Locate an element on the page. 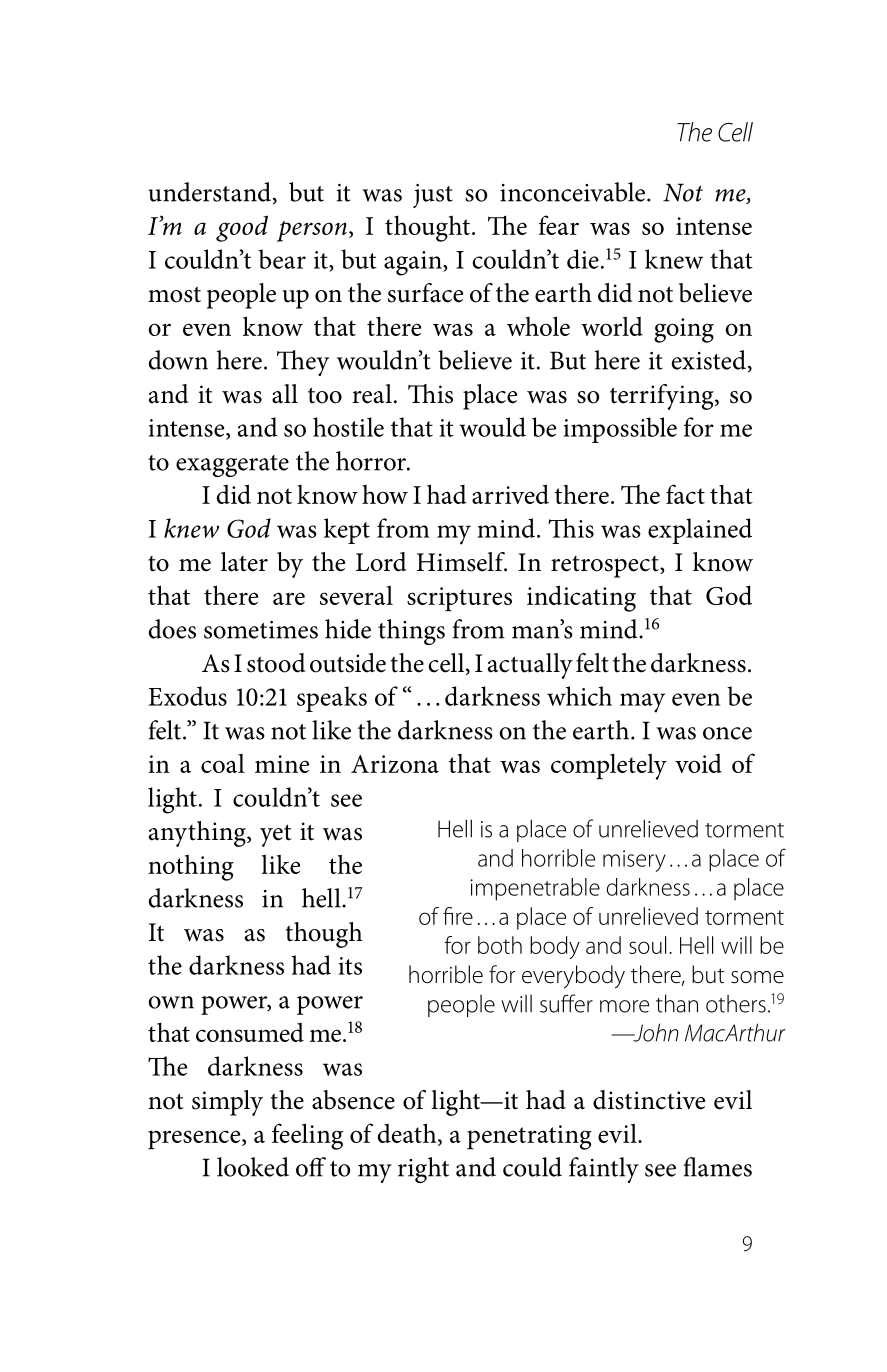 Image resolution: width=887 pixels, height=1372 pixels. soul is located at coordinates (647, 945).
